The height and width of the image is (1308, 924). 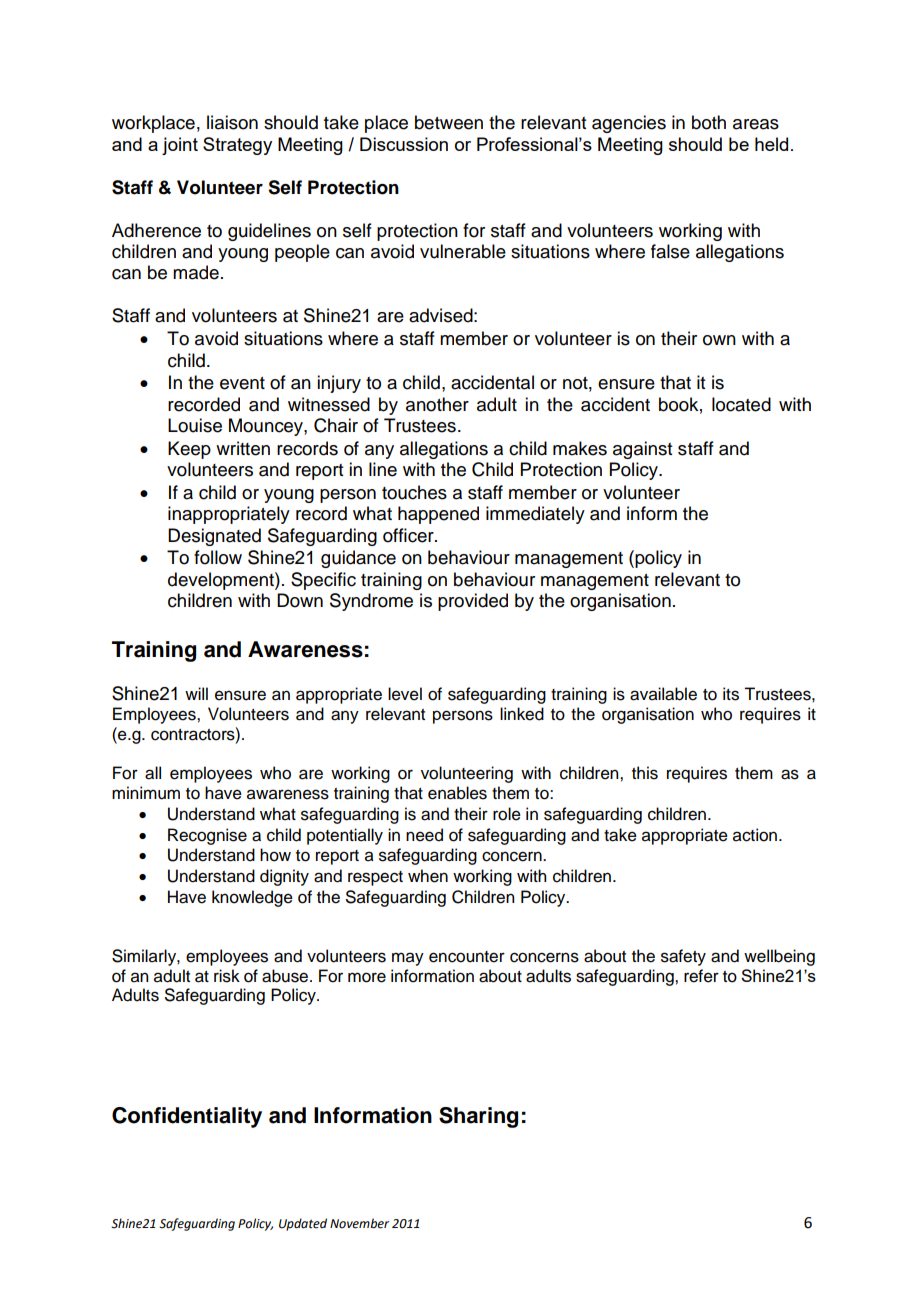 What do you see at coordinates (303, 1224) in the image?
I see `Updated` at bounding box center [303, 1224].
